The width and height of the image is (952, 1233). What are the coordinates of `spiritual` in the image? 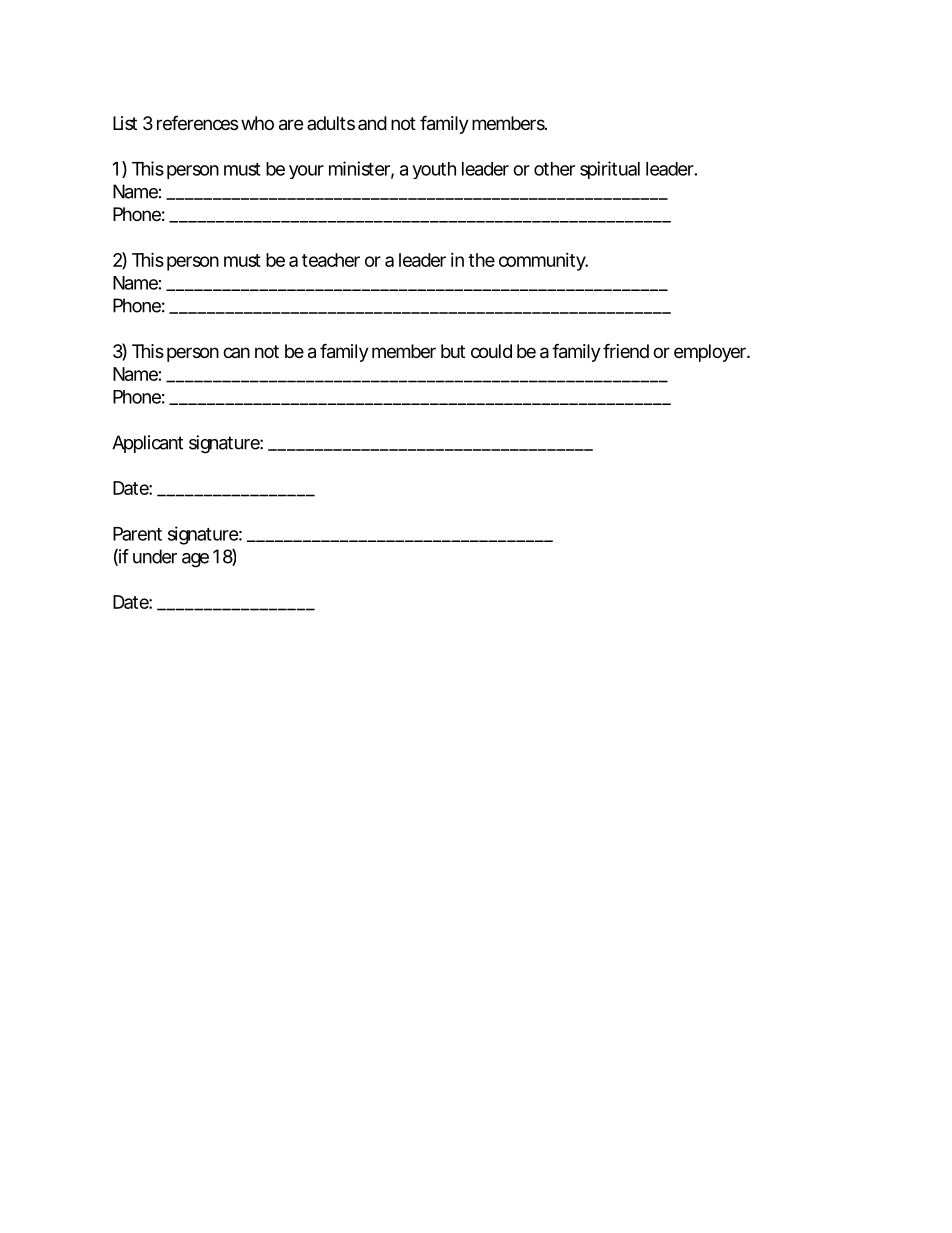 It's located at (610, 170).
